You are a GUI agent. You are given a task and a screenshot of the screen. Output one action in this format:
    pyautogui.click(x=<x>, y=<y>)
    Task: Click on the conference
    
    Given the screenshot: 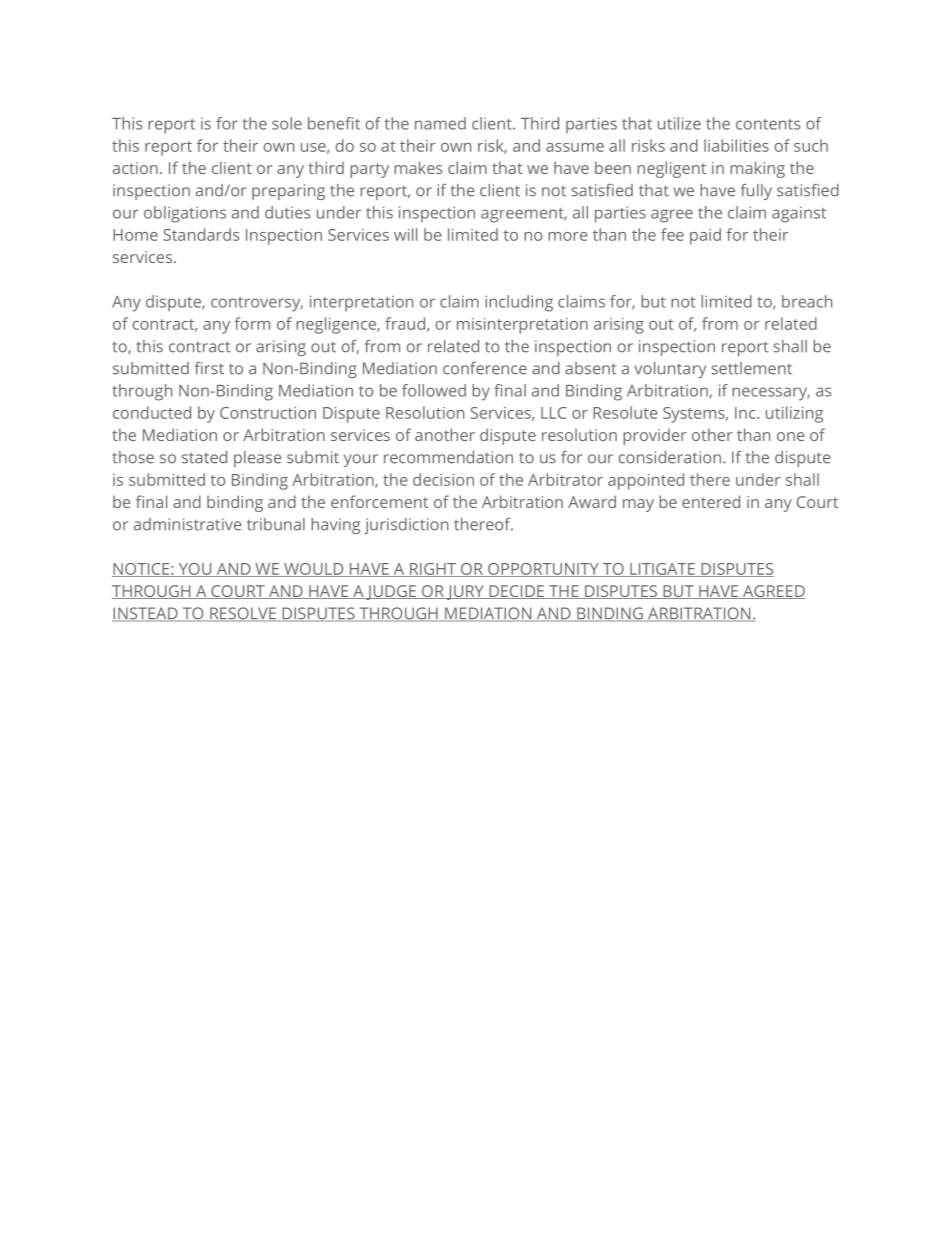 What is the action you would take?
    pyautogui.click(x=485, y=368)
